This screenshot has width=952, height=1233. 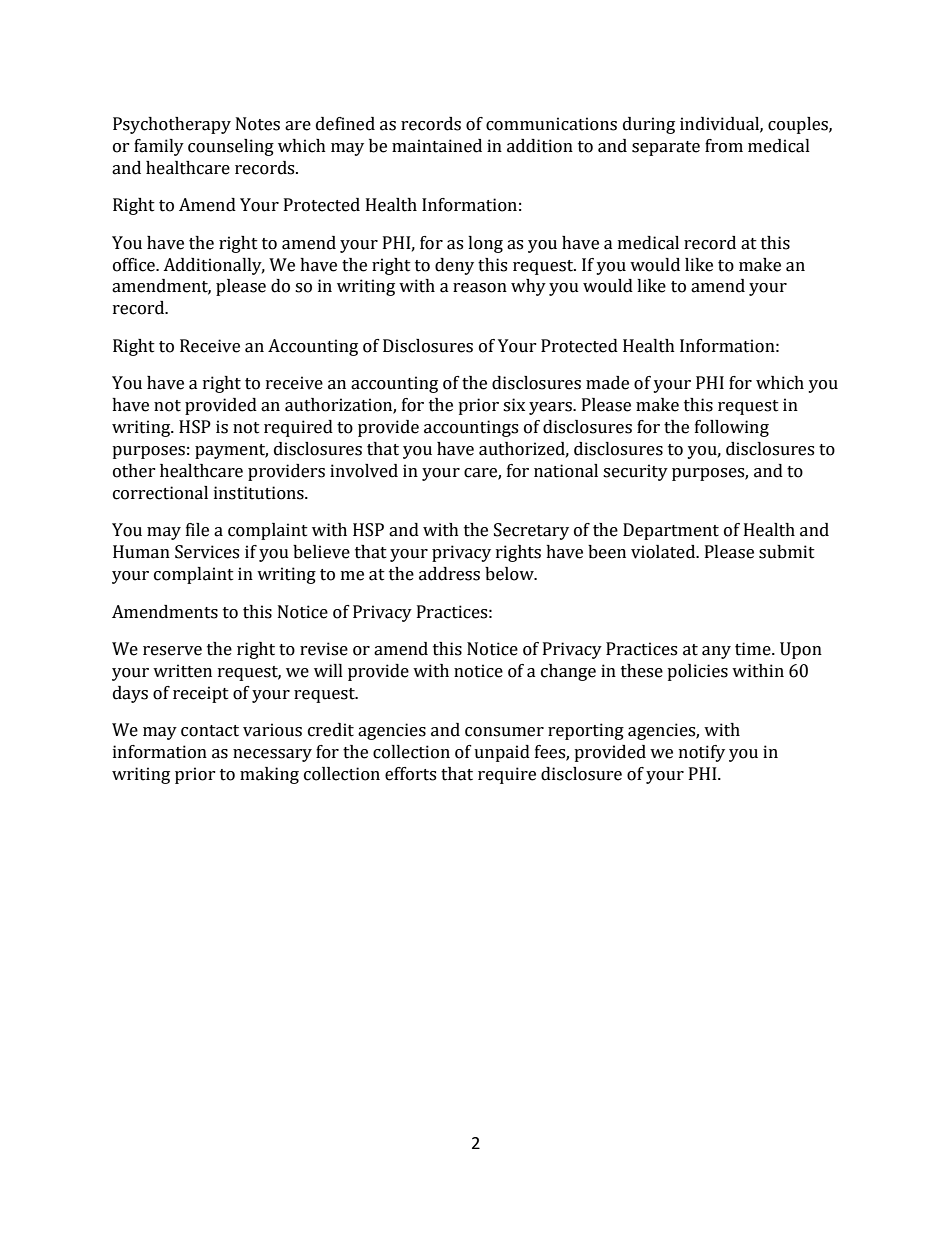 I want to click on six, so click(x=514, y=405).
